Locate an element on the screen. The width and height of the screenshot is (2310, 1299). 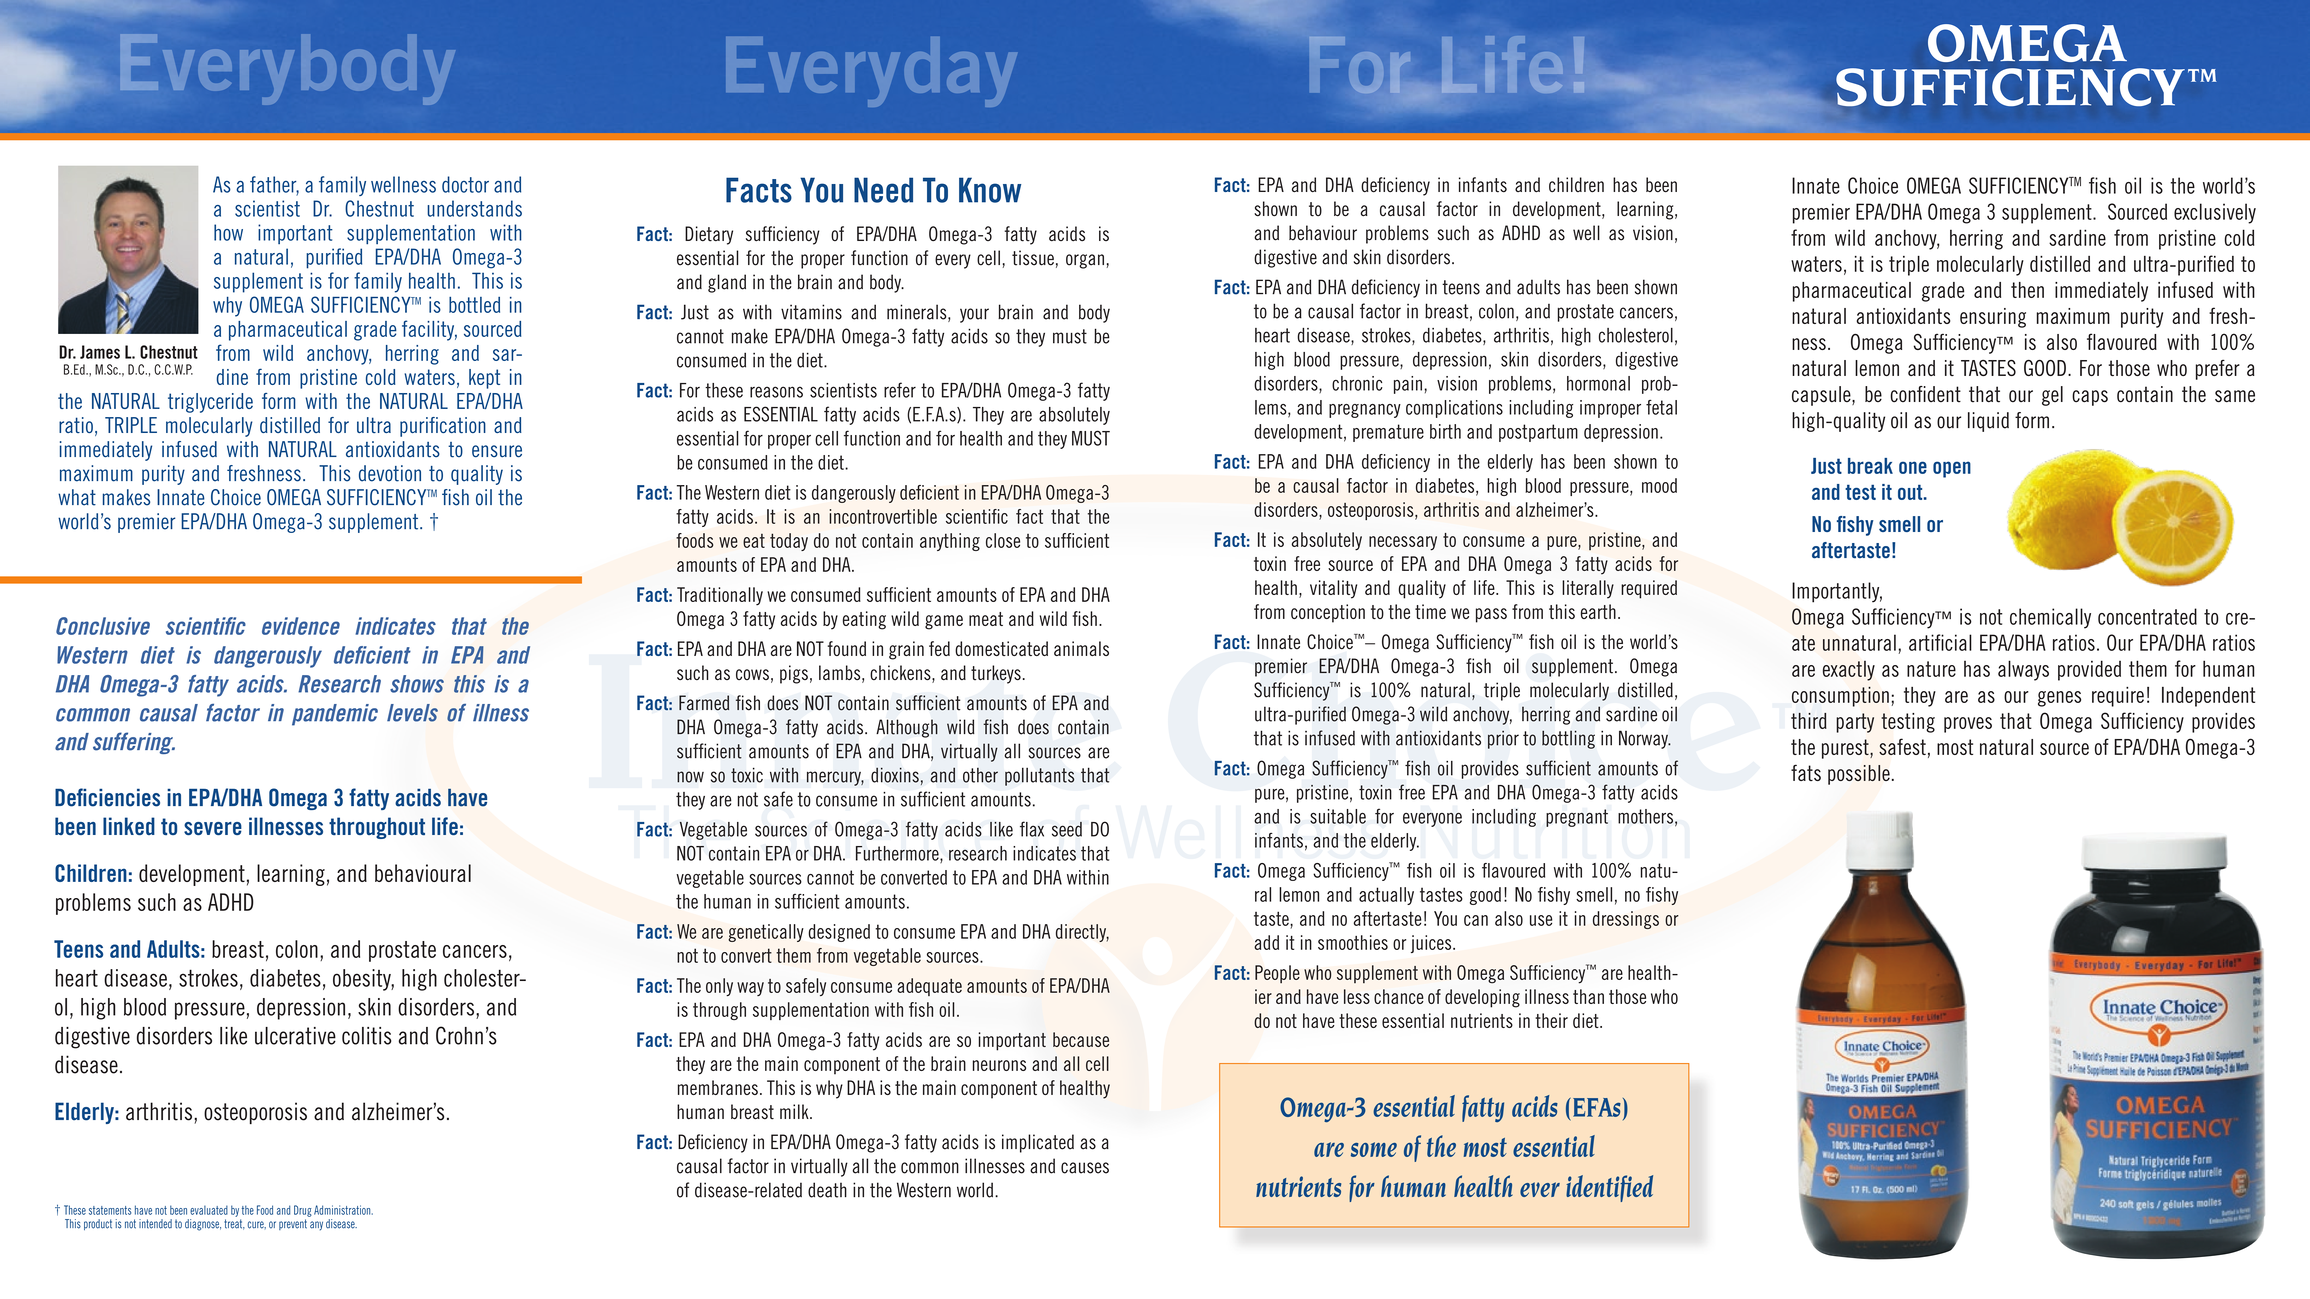
devotion is located at coordinates (390, 473).
